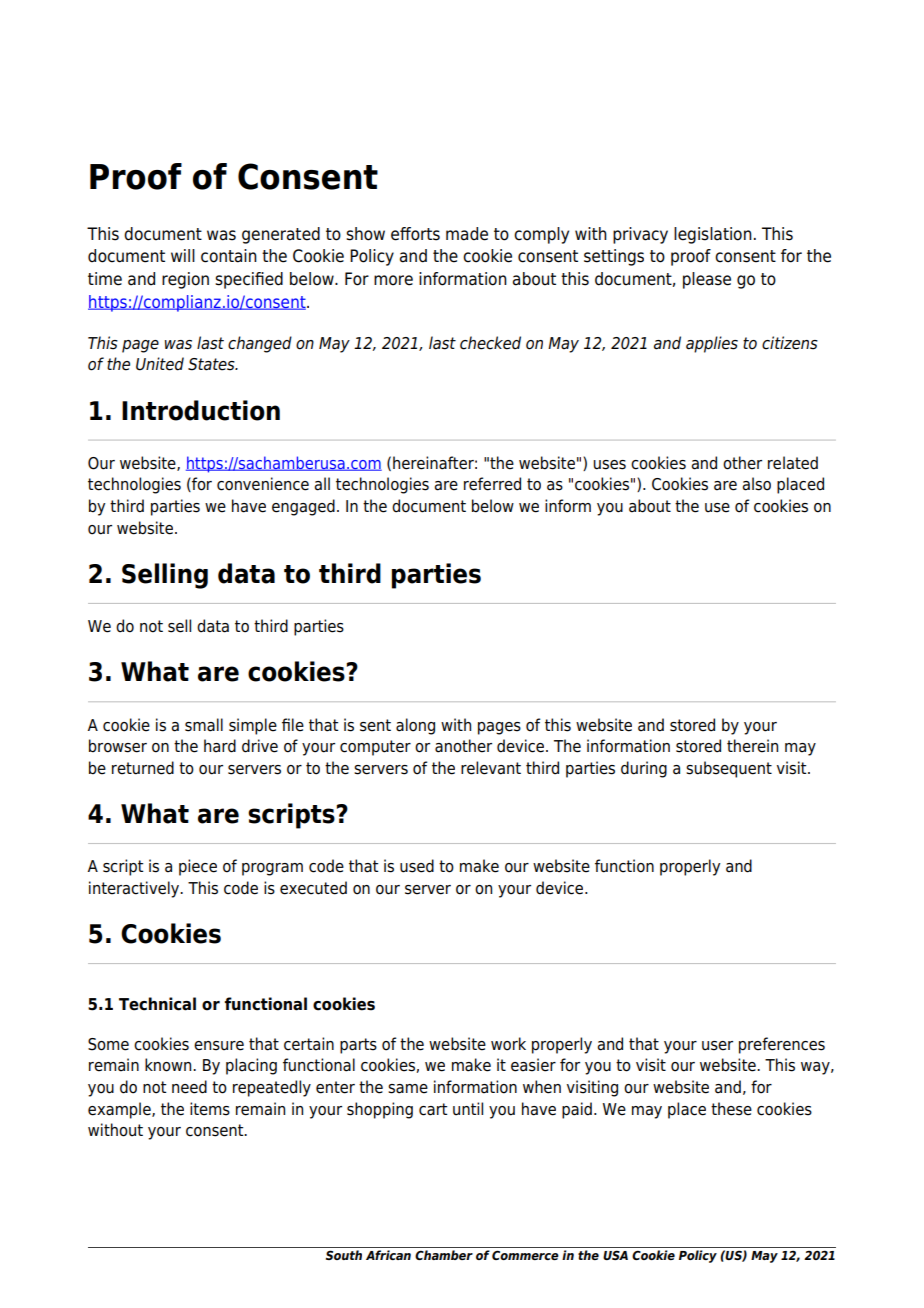  Describe the element at coordinates (415, 726) in the document. I see `along` at that location.
